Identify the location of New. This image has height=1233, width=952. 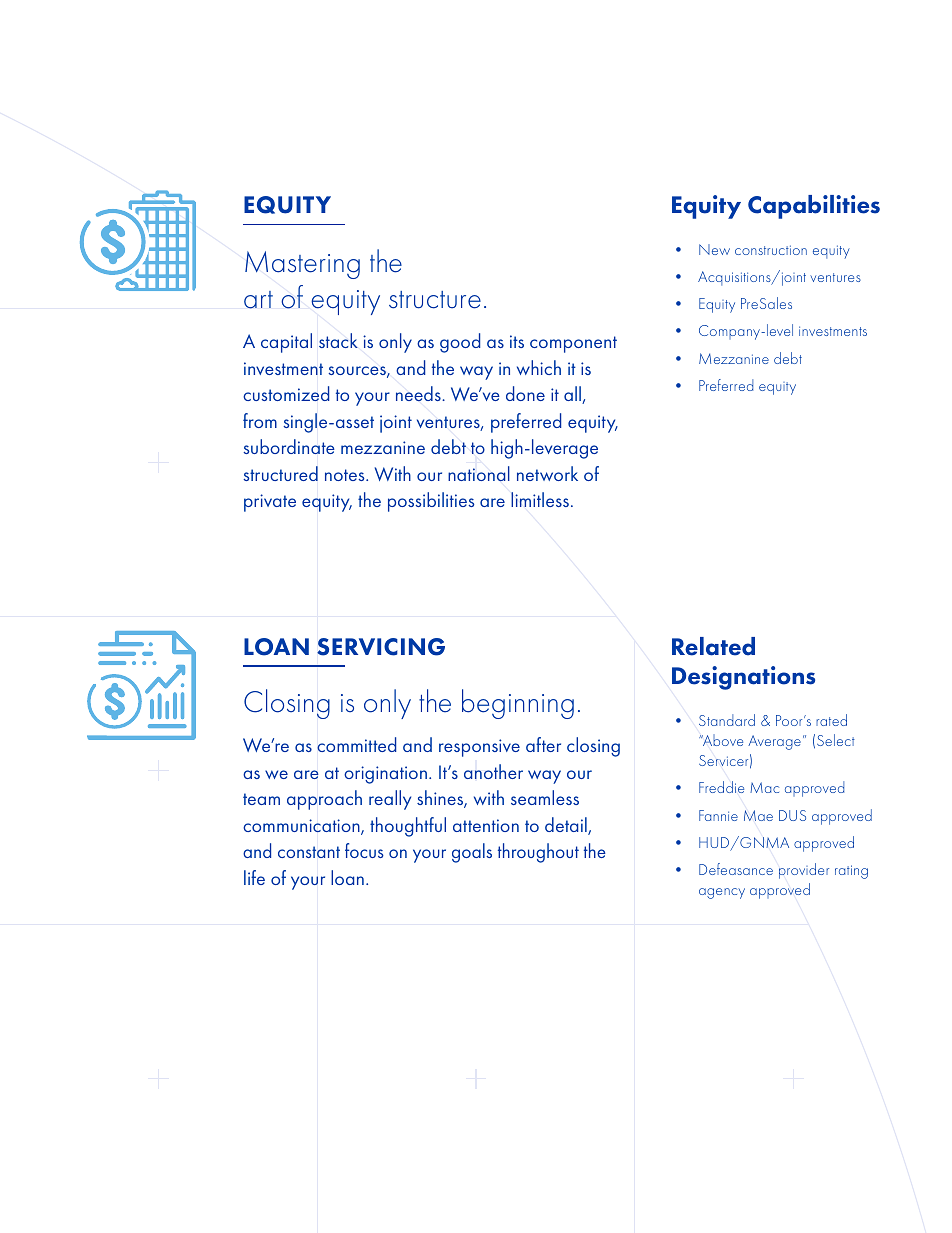
(714, 249).
